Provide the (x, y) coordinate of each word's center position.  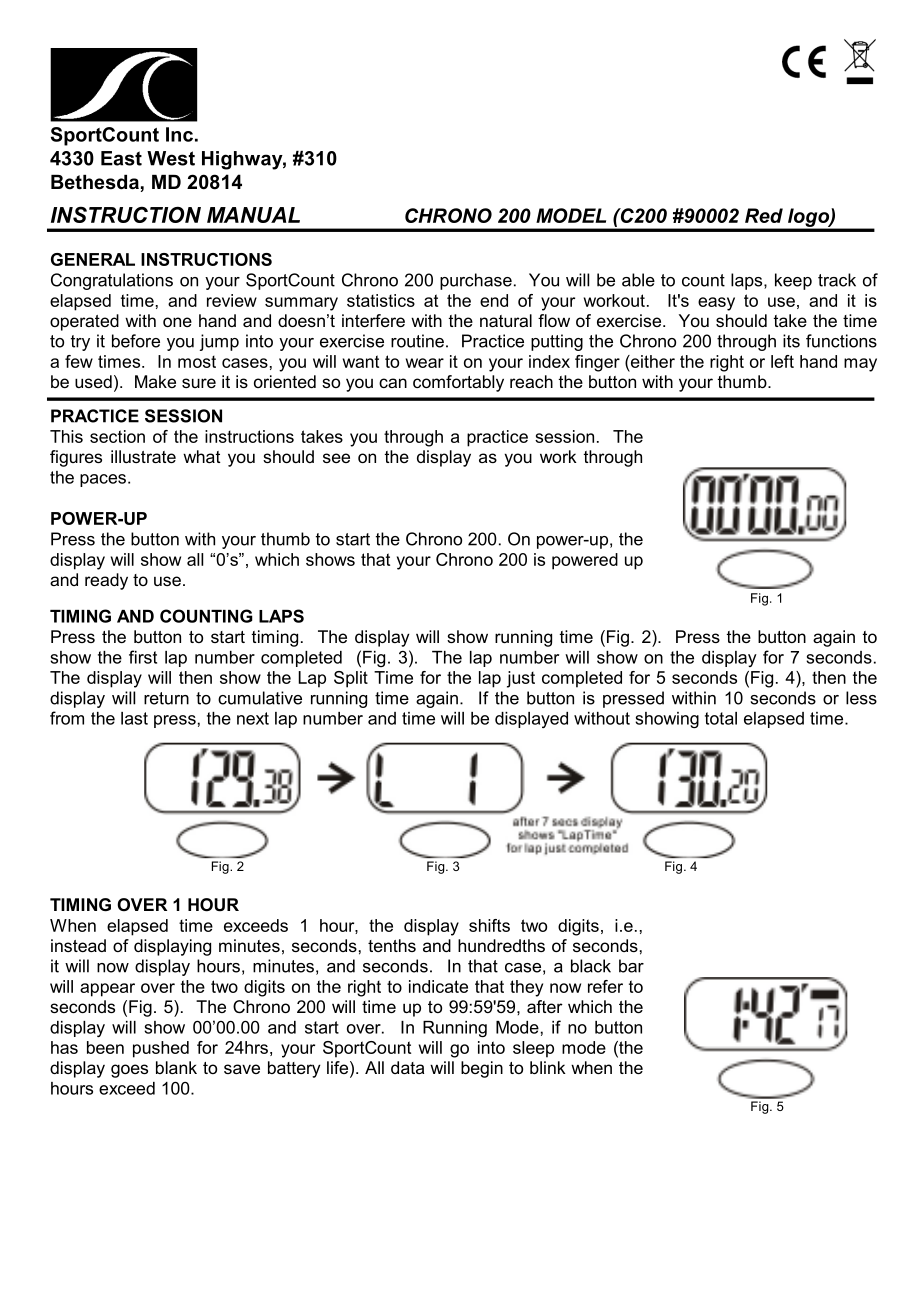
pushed (161, 1049)
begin (482, 1069)
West (171, 158)
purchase (476, 281)
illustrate (143, 456)
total (721, 718)
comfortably (458, 383)
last (134, 718)
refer (605, 986)
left (782, 361)
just (521, 679)
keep (793, 281)
